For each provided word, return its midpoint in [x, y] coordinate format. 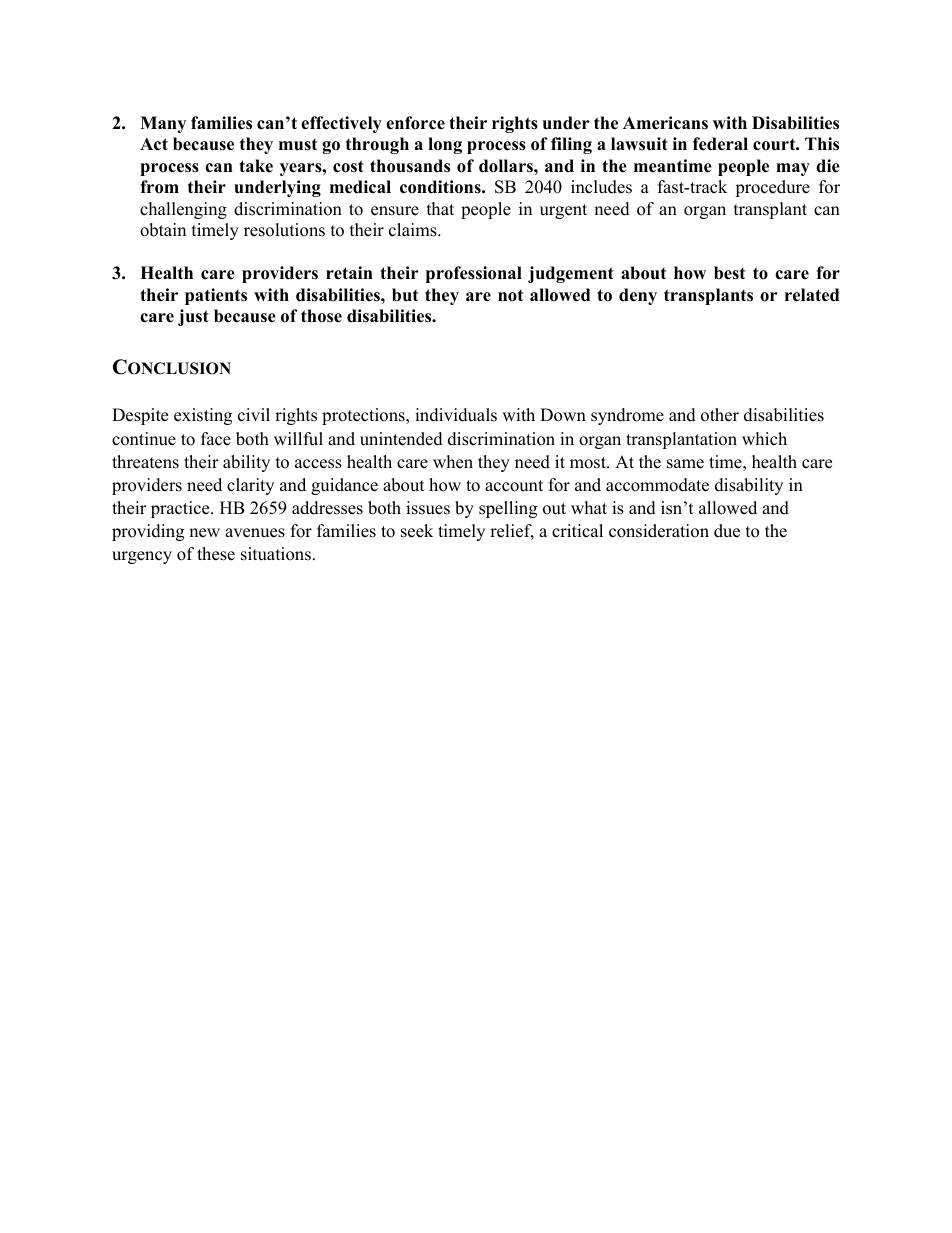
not [510, 296]
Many [163, 124]
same [685, 464]
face [216, 439]
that [440, 208]
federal [720, 144]
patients [216, 296]
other [720, 415]
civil [254, 415]
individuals [456, 415]
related [812, 295]
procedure [772, 188]
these [216, 554]
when [453, 462]
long [445, 145]
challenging [183, 210]
